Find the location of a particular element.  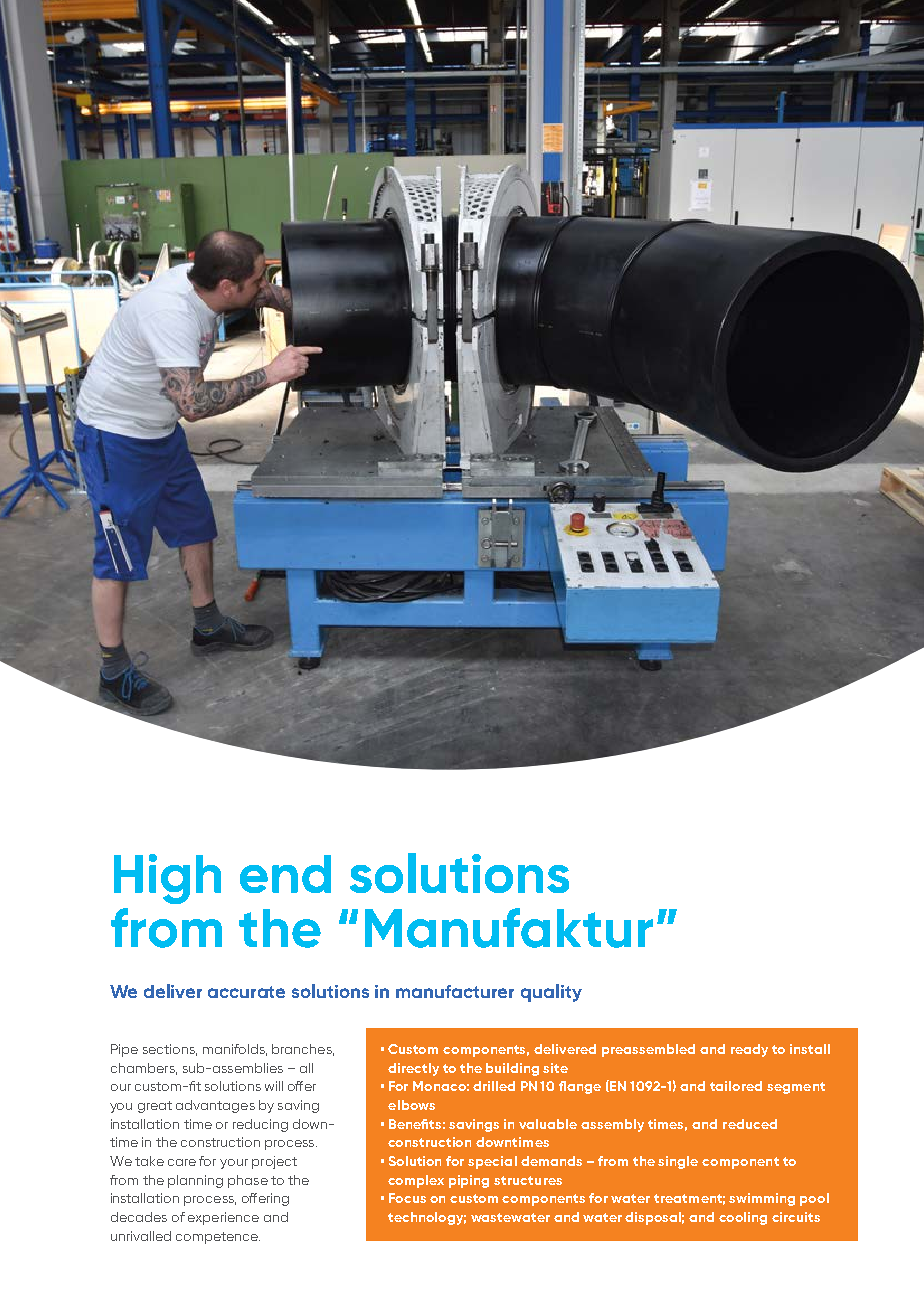

end is located at coordinates (285, 874).
